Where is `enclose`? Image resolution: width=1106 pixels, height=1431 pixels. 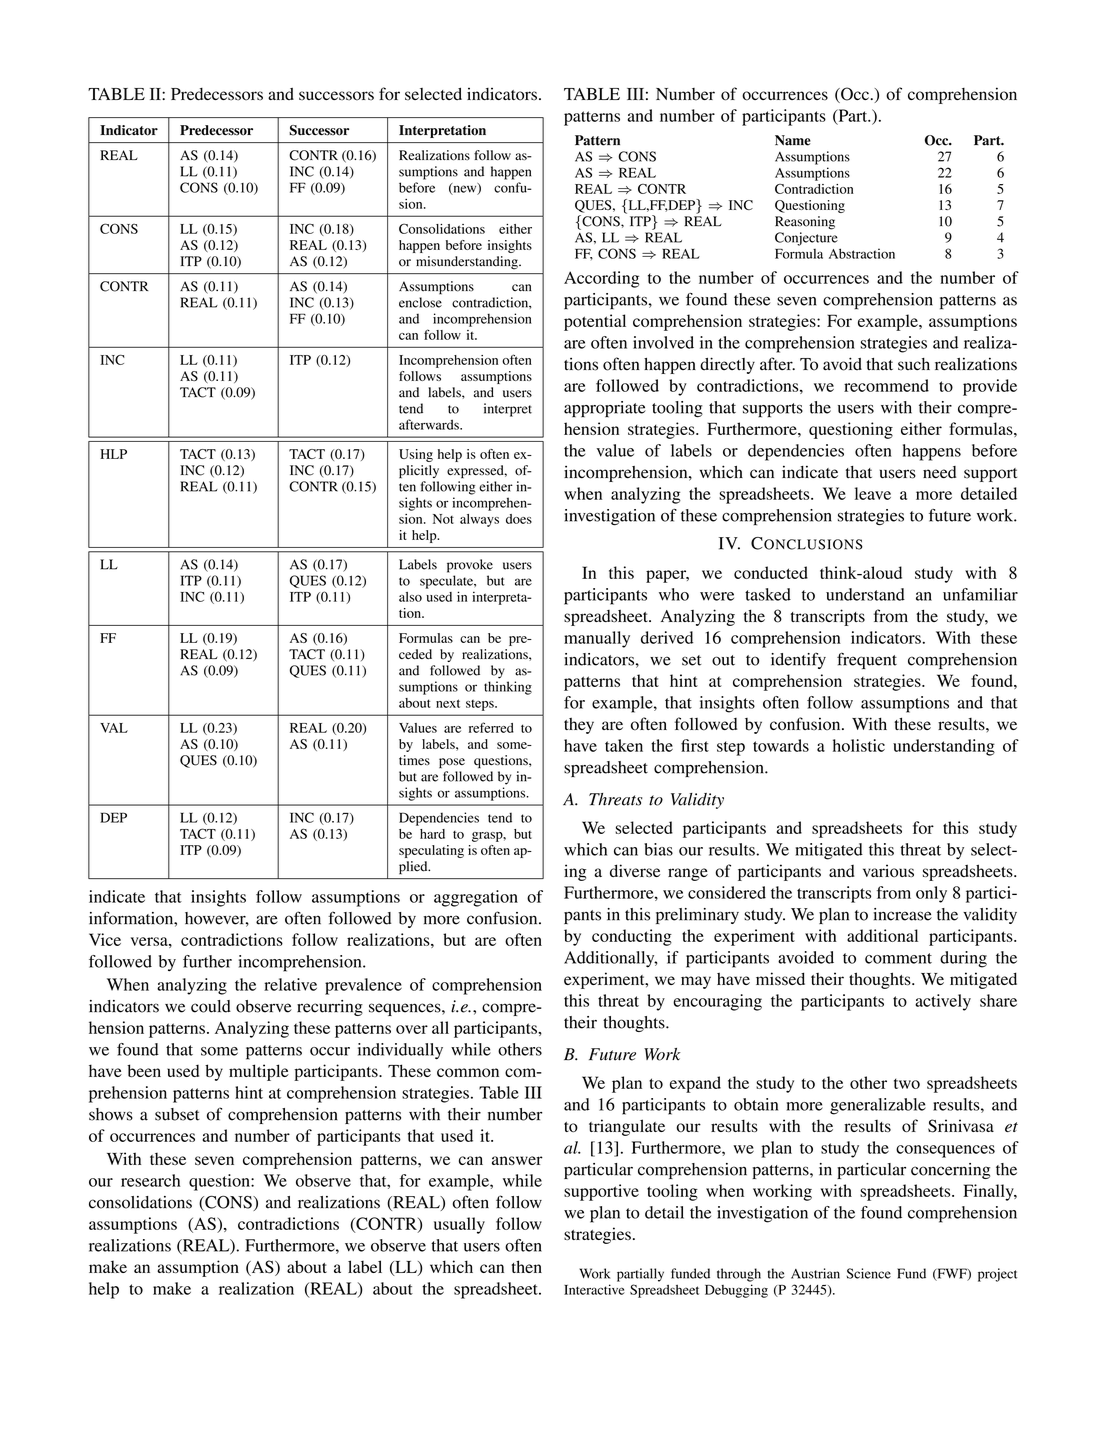 enclose is located at coordinates (420, 302).
